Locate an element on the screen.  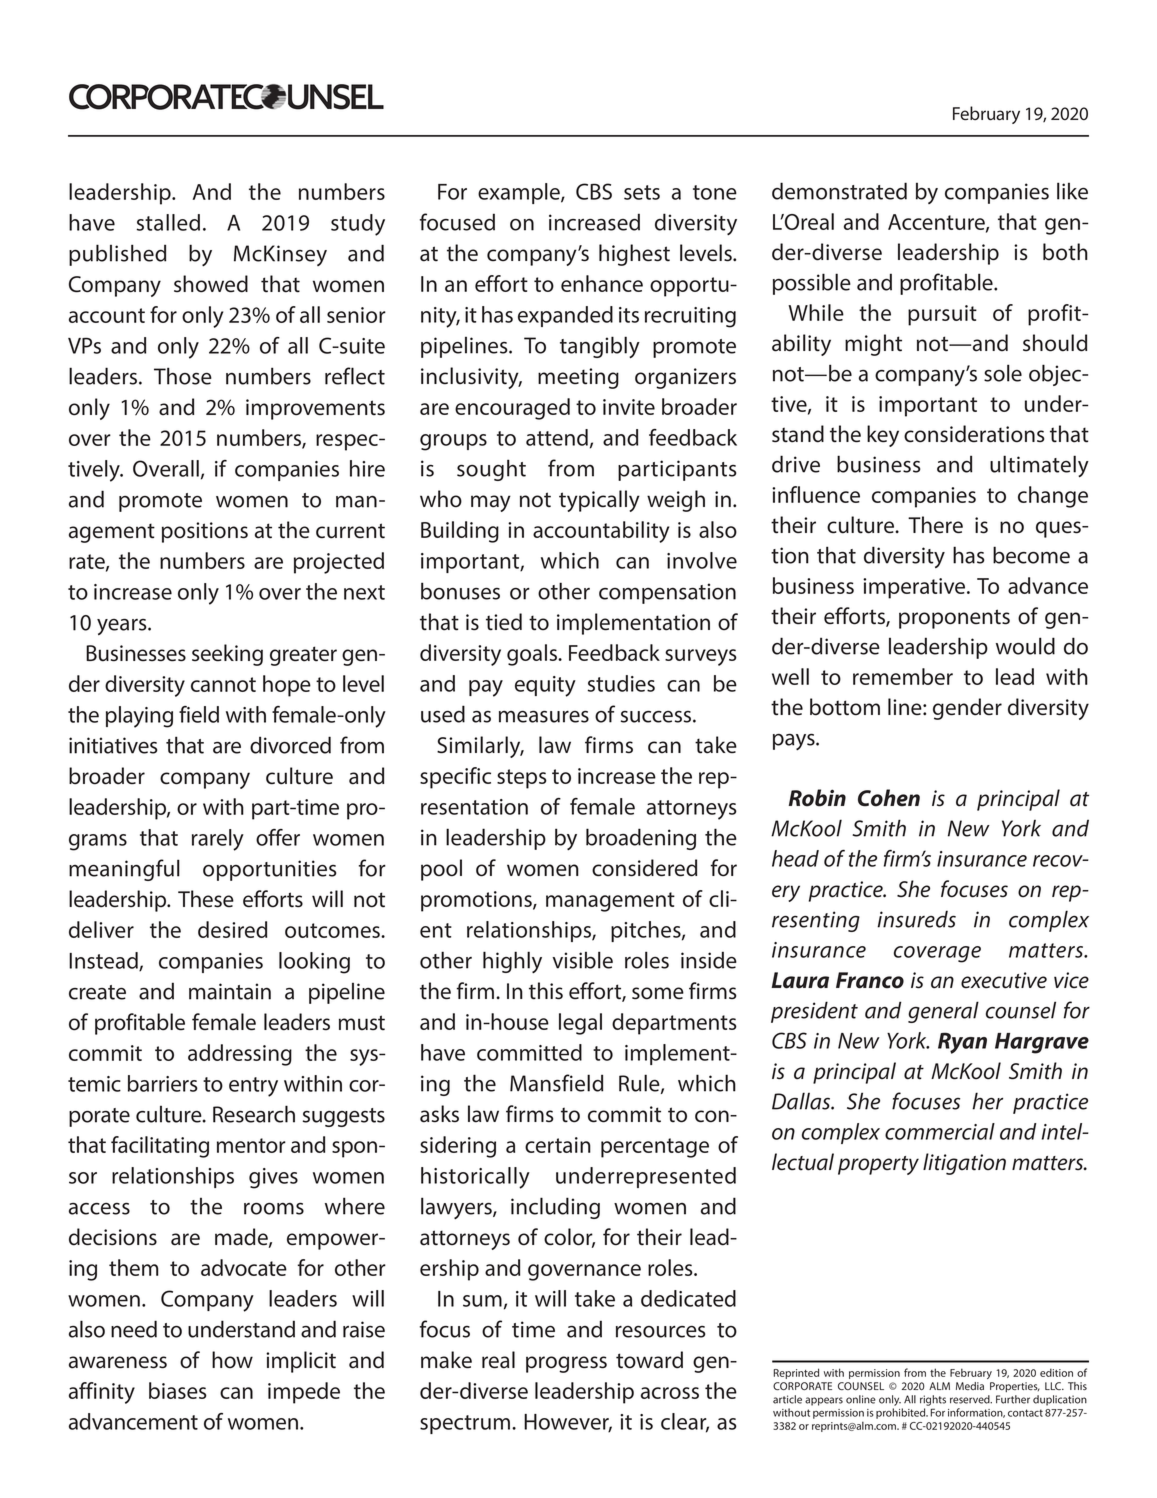
highest is located at coordinates (634, 255).
